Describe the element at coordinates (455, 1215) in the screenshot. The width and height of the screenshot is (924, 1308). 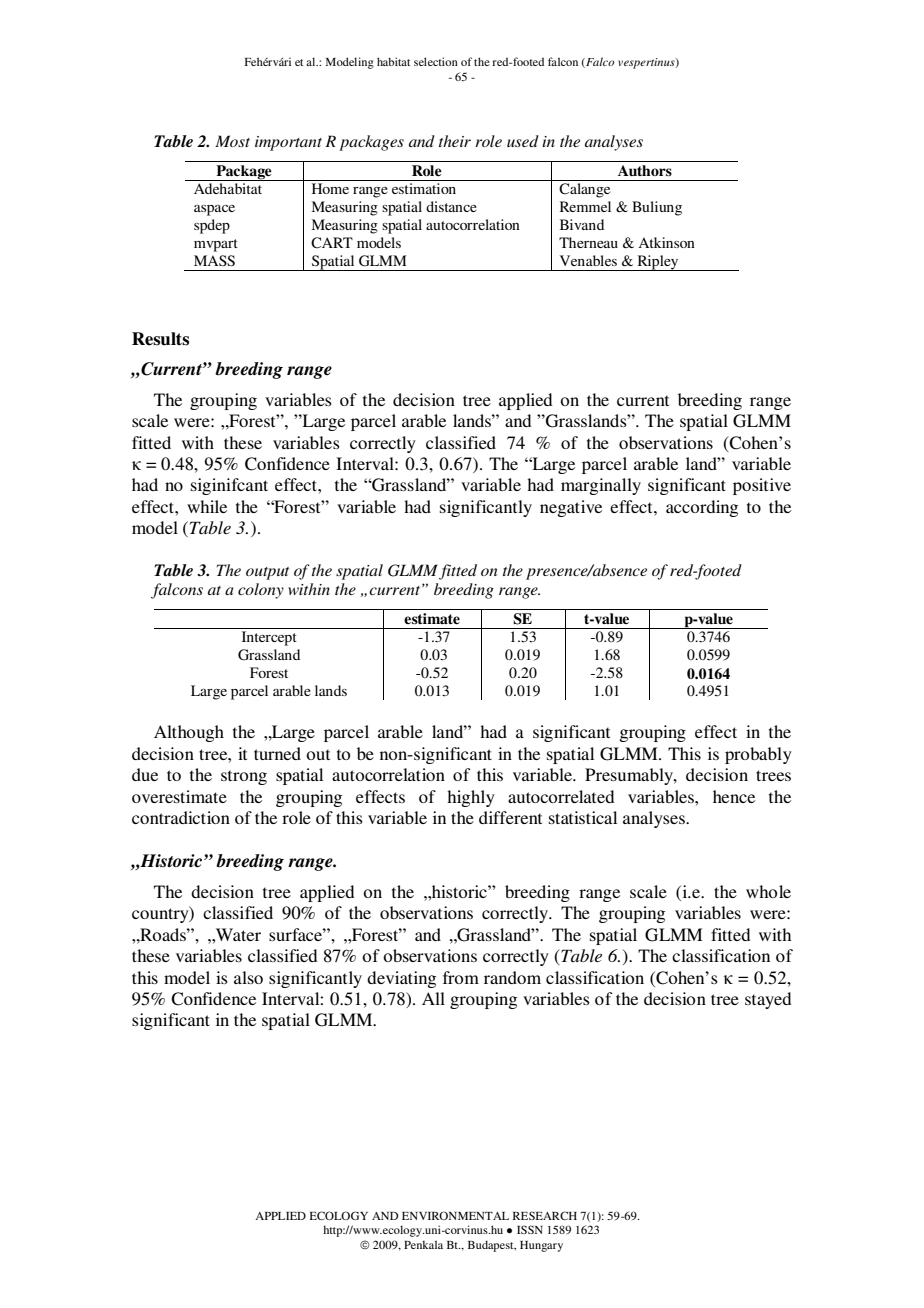
I see `ENVIRONMENTAL` at that location.
